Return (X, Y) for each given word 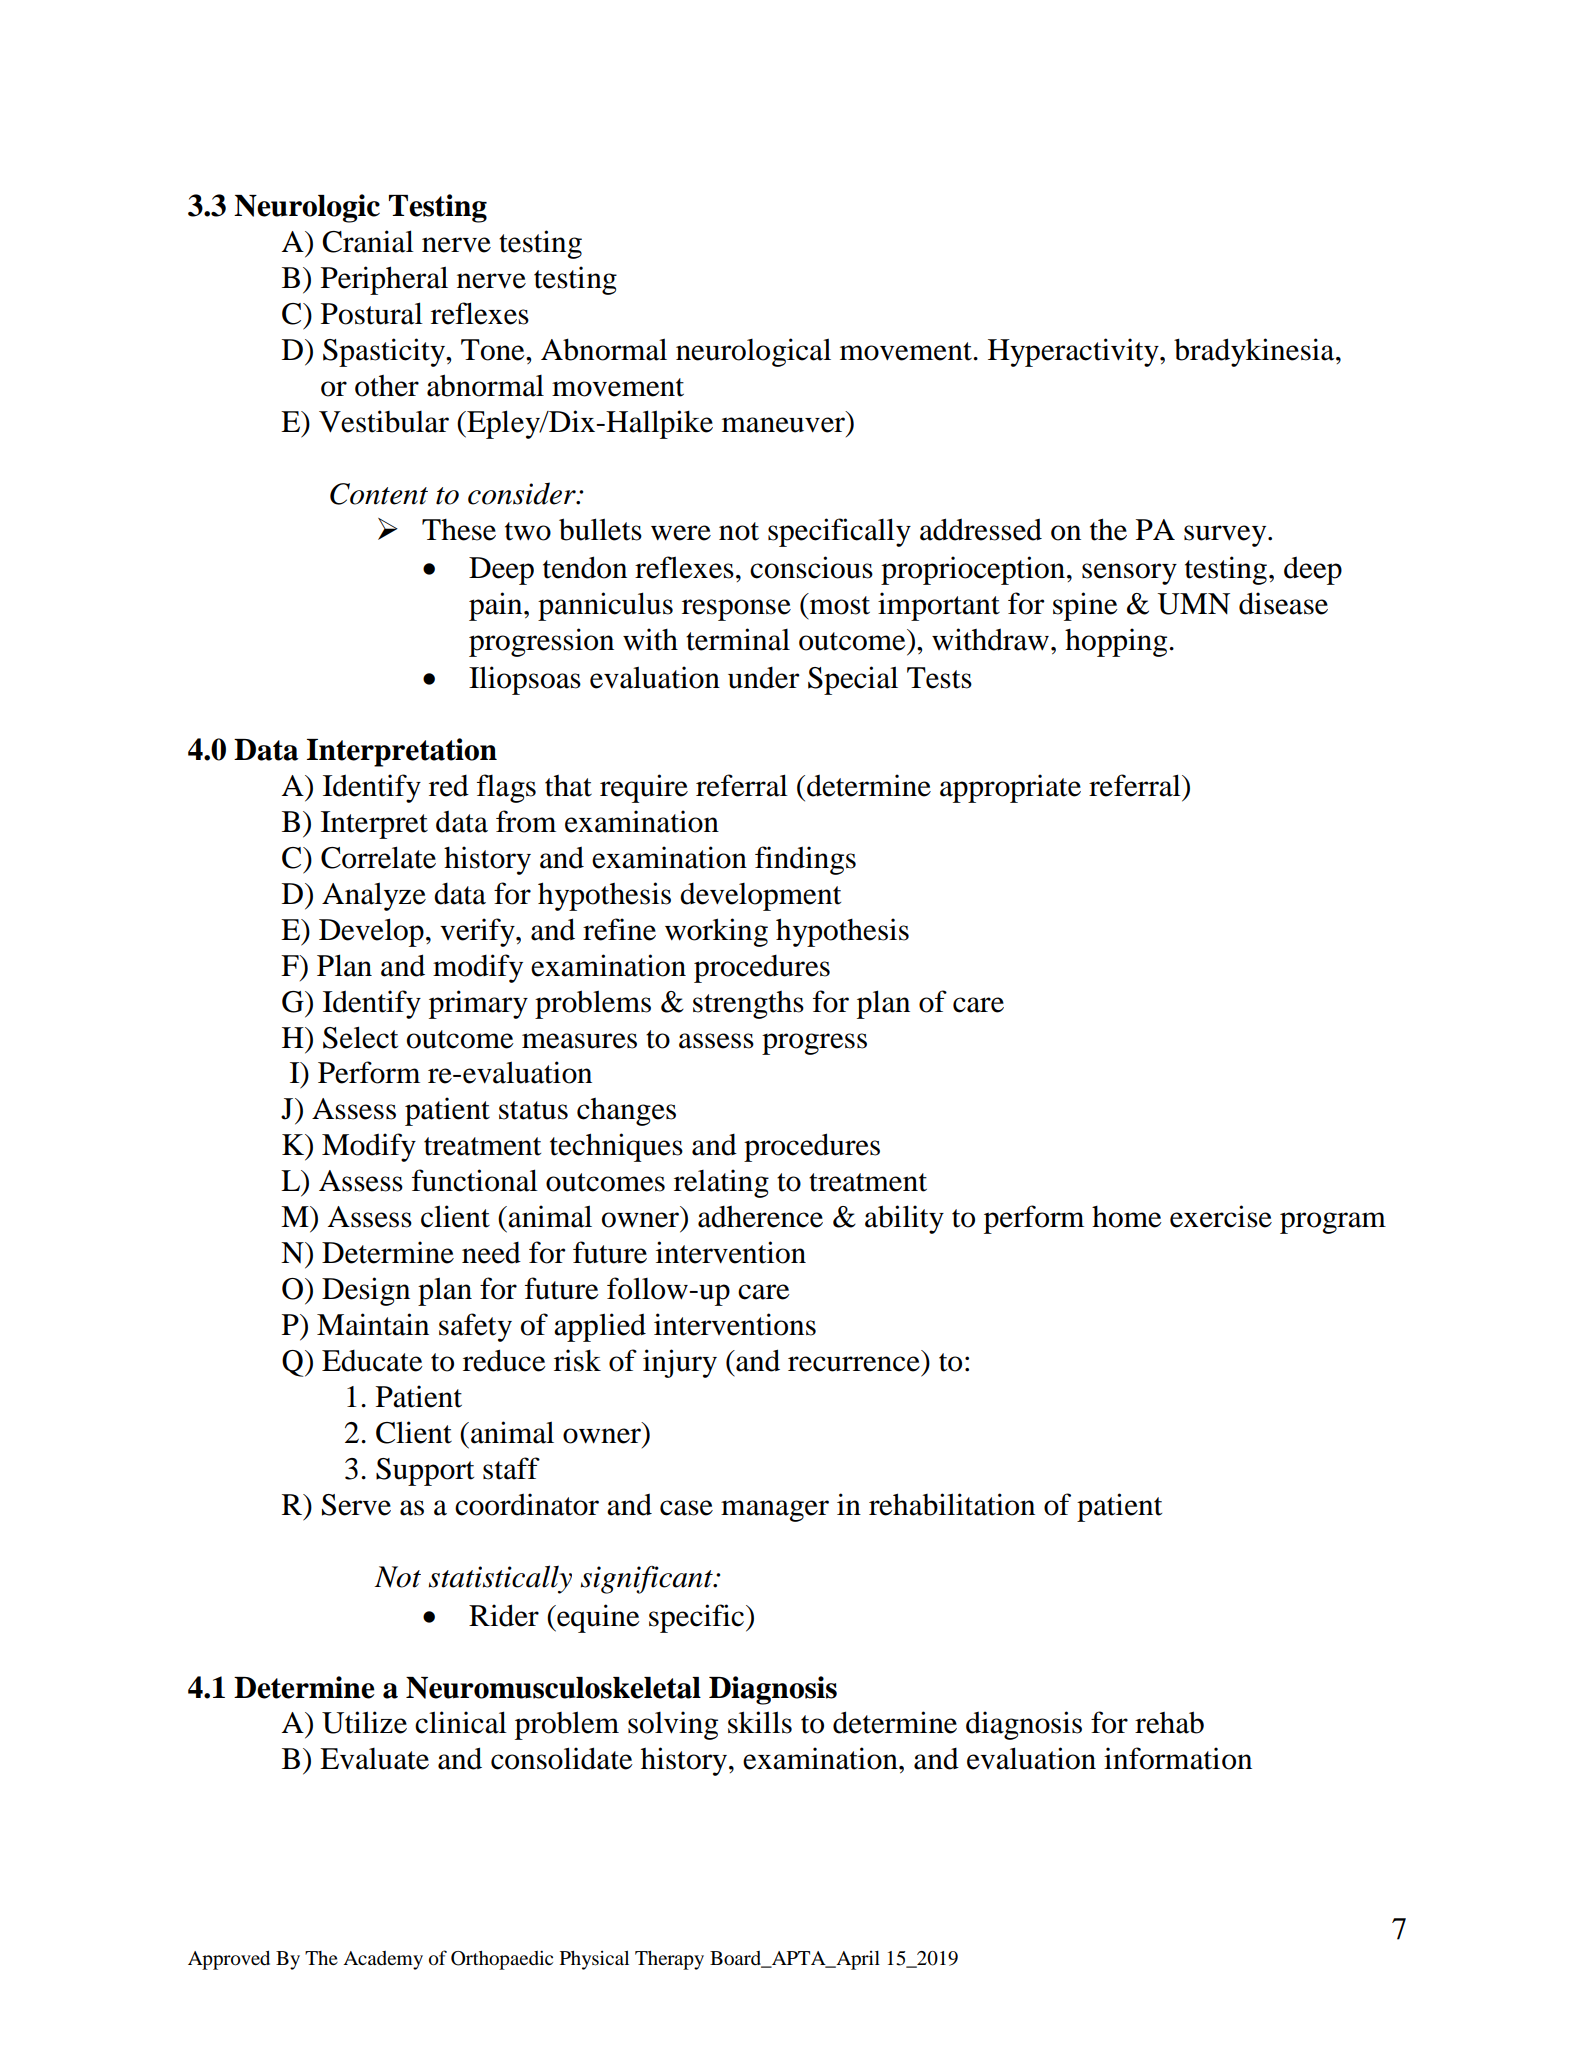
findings (805, 860)
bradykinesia (1255, 352)
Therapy (669, 1960)
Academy (383, 1960)
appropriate (1010, 788)
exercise (1221, 1216)
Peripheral (384, 280)
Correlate (378, 857)
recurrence (854, 1364)
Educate (372, 1361)
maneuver (783, 425)
